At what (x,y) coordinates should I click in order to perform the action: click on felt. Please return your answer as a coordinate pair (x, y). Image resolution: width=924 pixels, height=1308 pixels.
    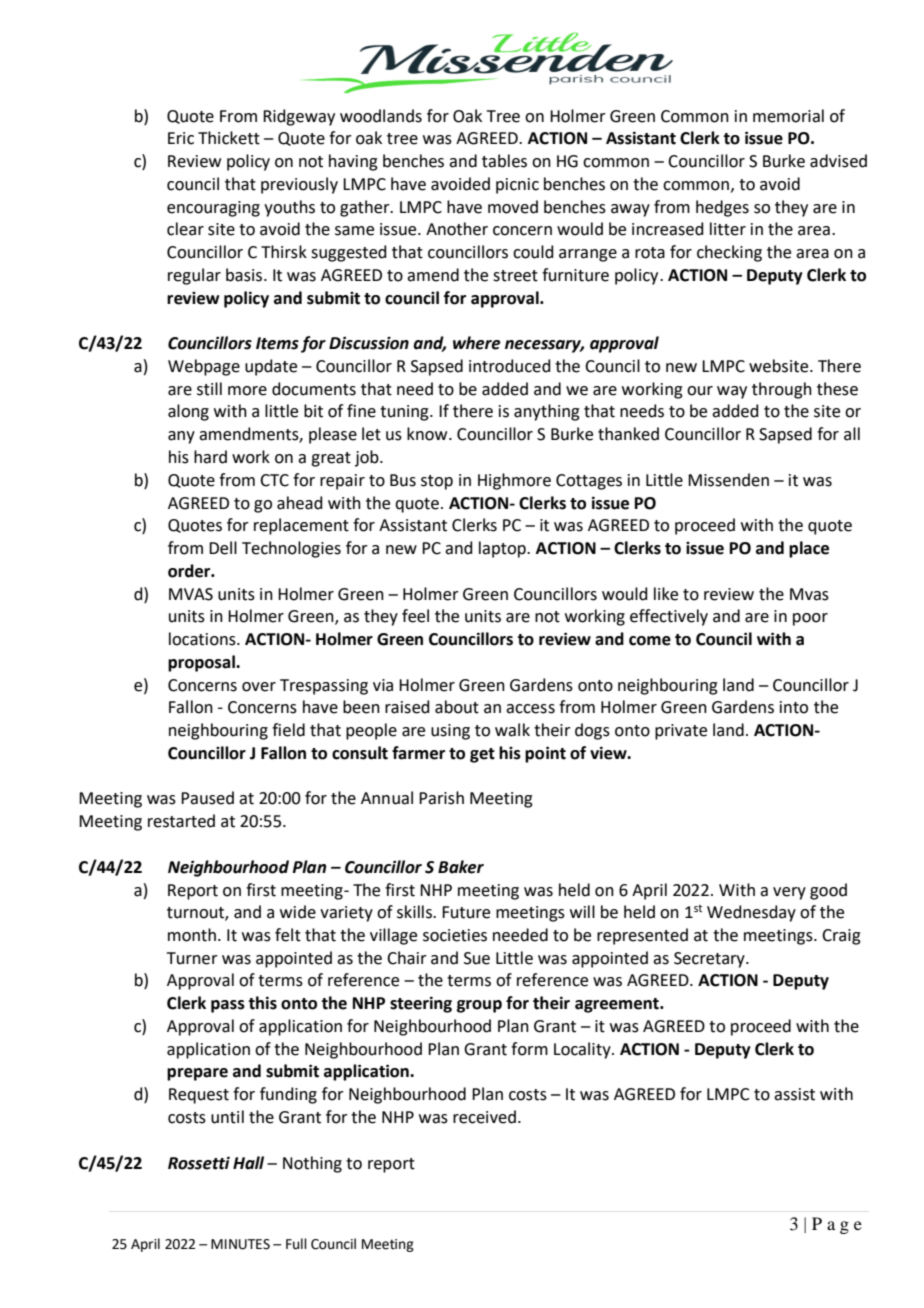
    Looking at the image, I should click on (288, 935).
